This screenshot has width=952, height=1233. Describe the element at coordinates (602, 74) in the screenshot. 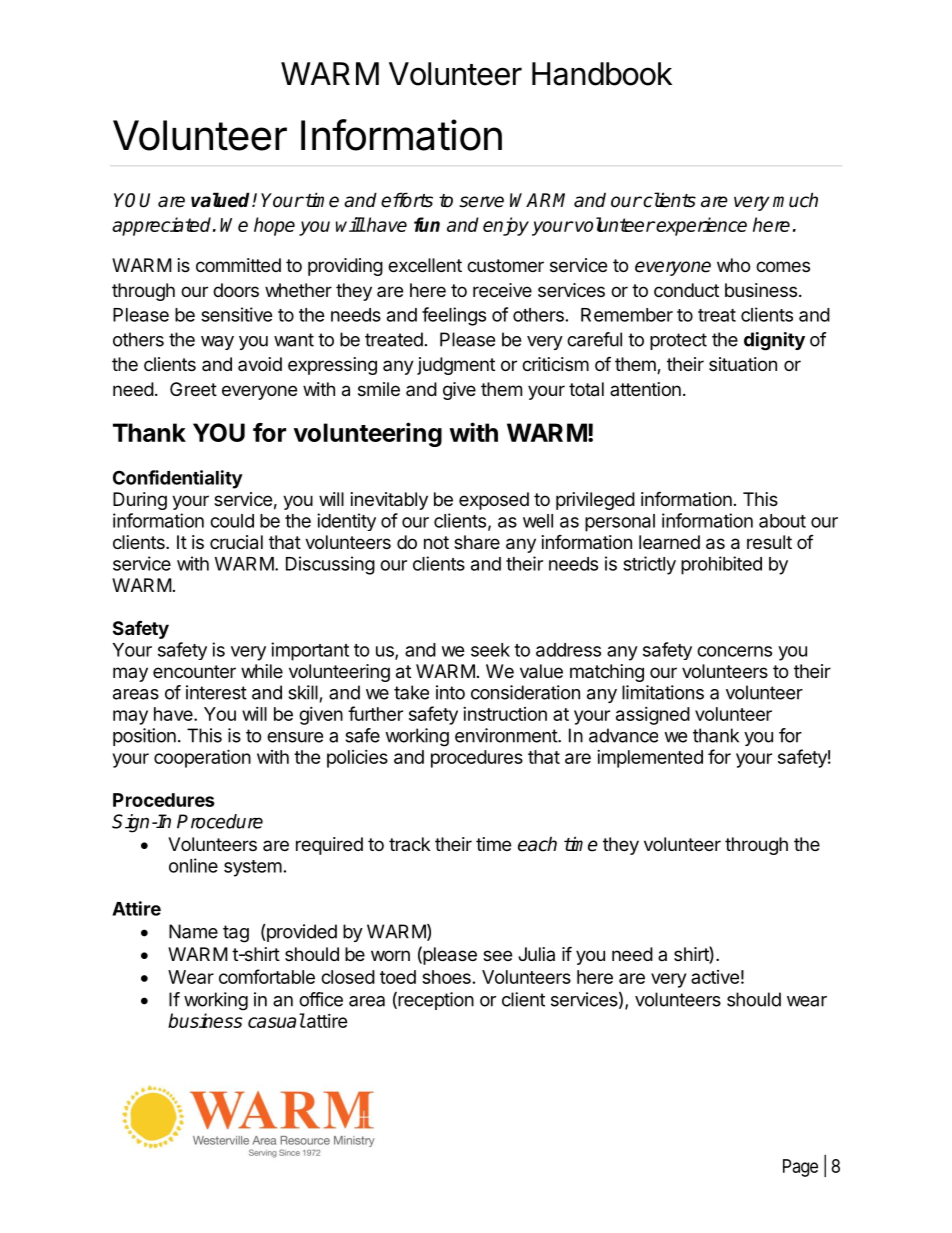

I see `Handbook` at that location.
